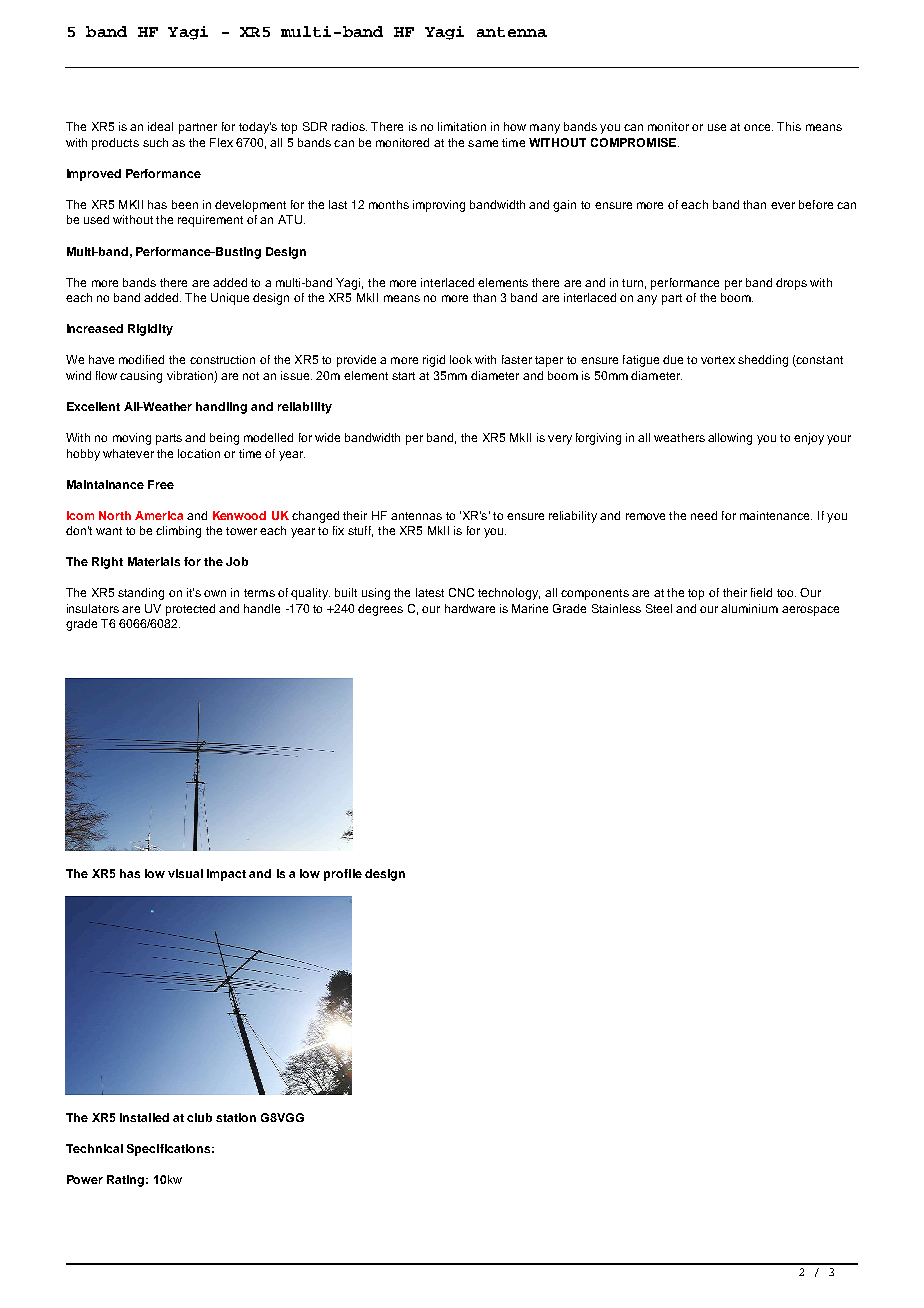 This image has width=924, height=1308. Describe the element at coordinates (155, 142) in the image. I see `such` at that location.
